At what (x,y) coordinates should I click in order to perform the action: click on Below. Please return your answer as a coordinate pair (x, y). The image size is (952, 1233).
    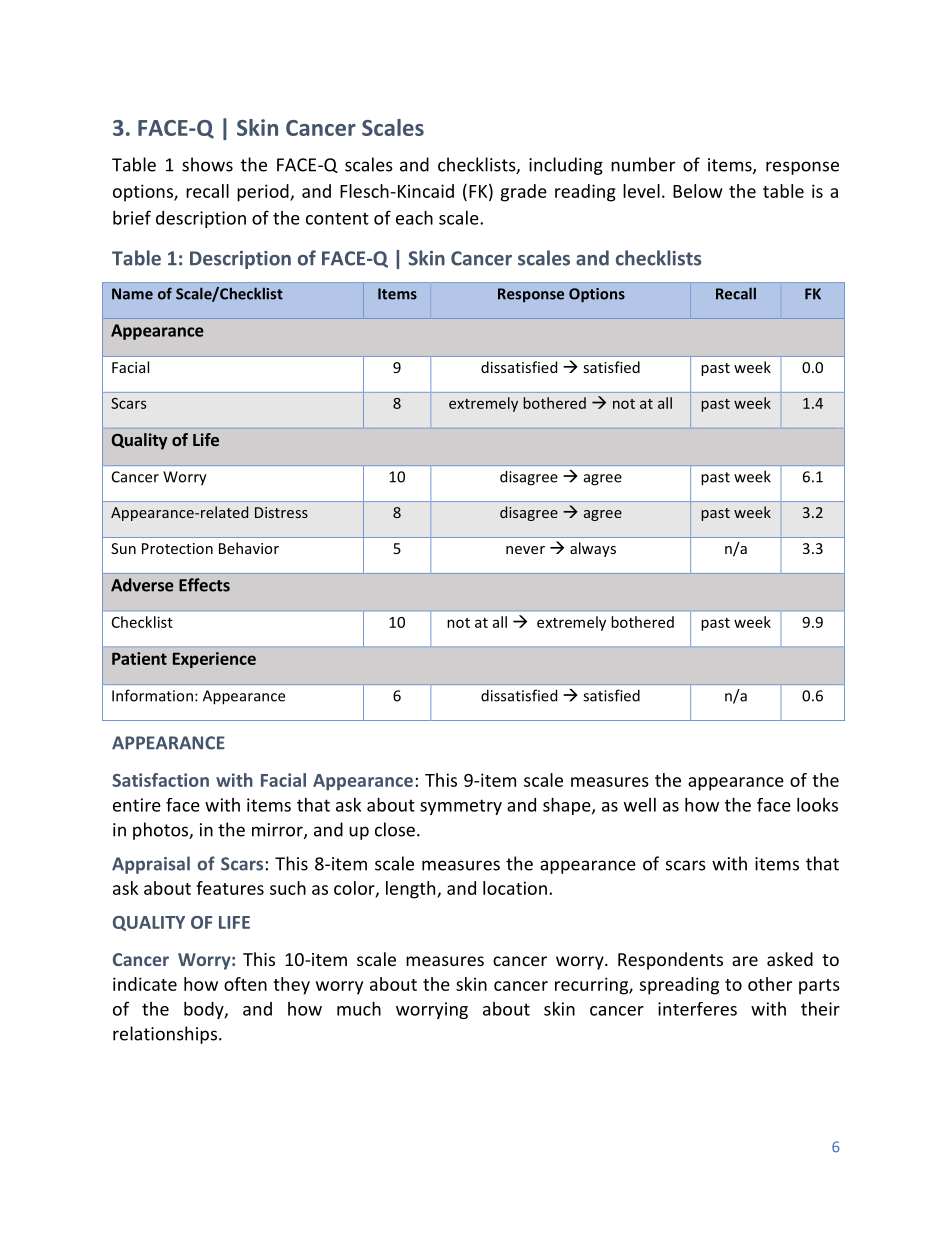
    Looking at the image, I should click on (698, 191).
